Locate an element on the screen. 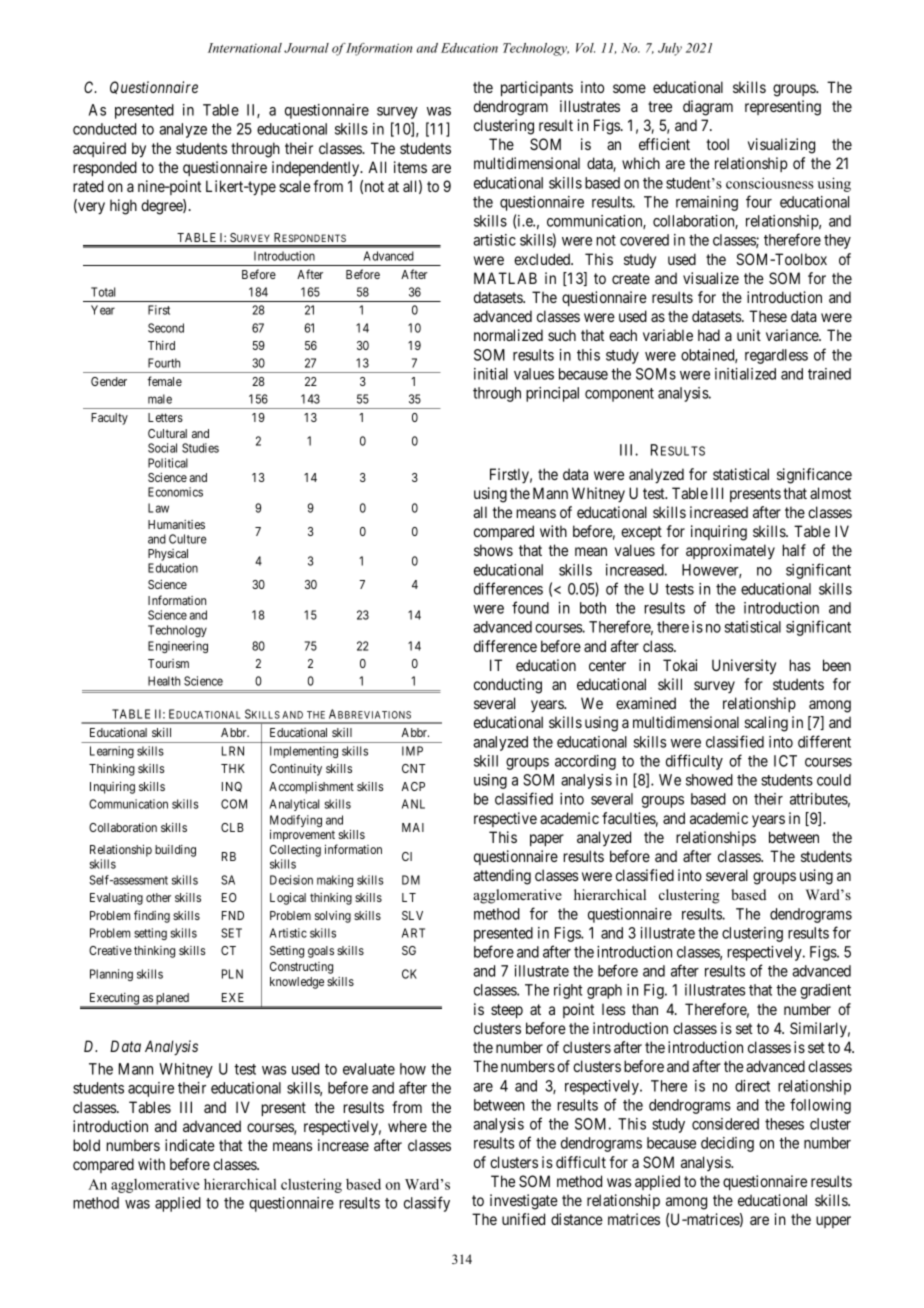  International is located at coordinates (245, 48).
